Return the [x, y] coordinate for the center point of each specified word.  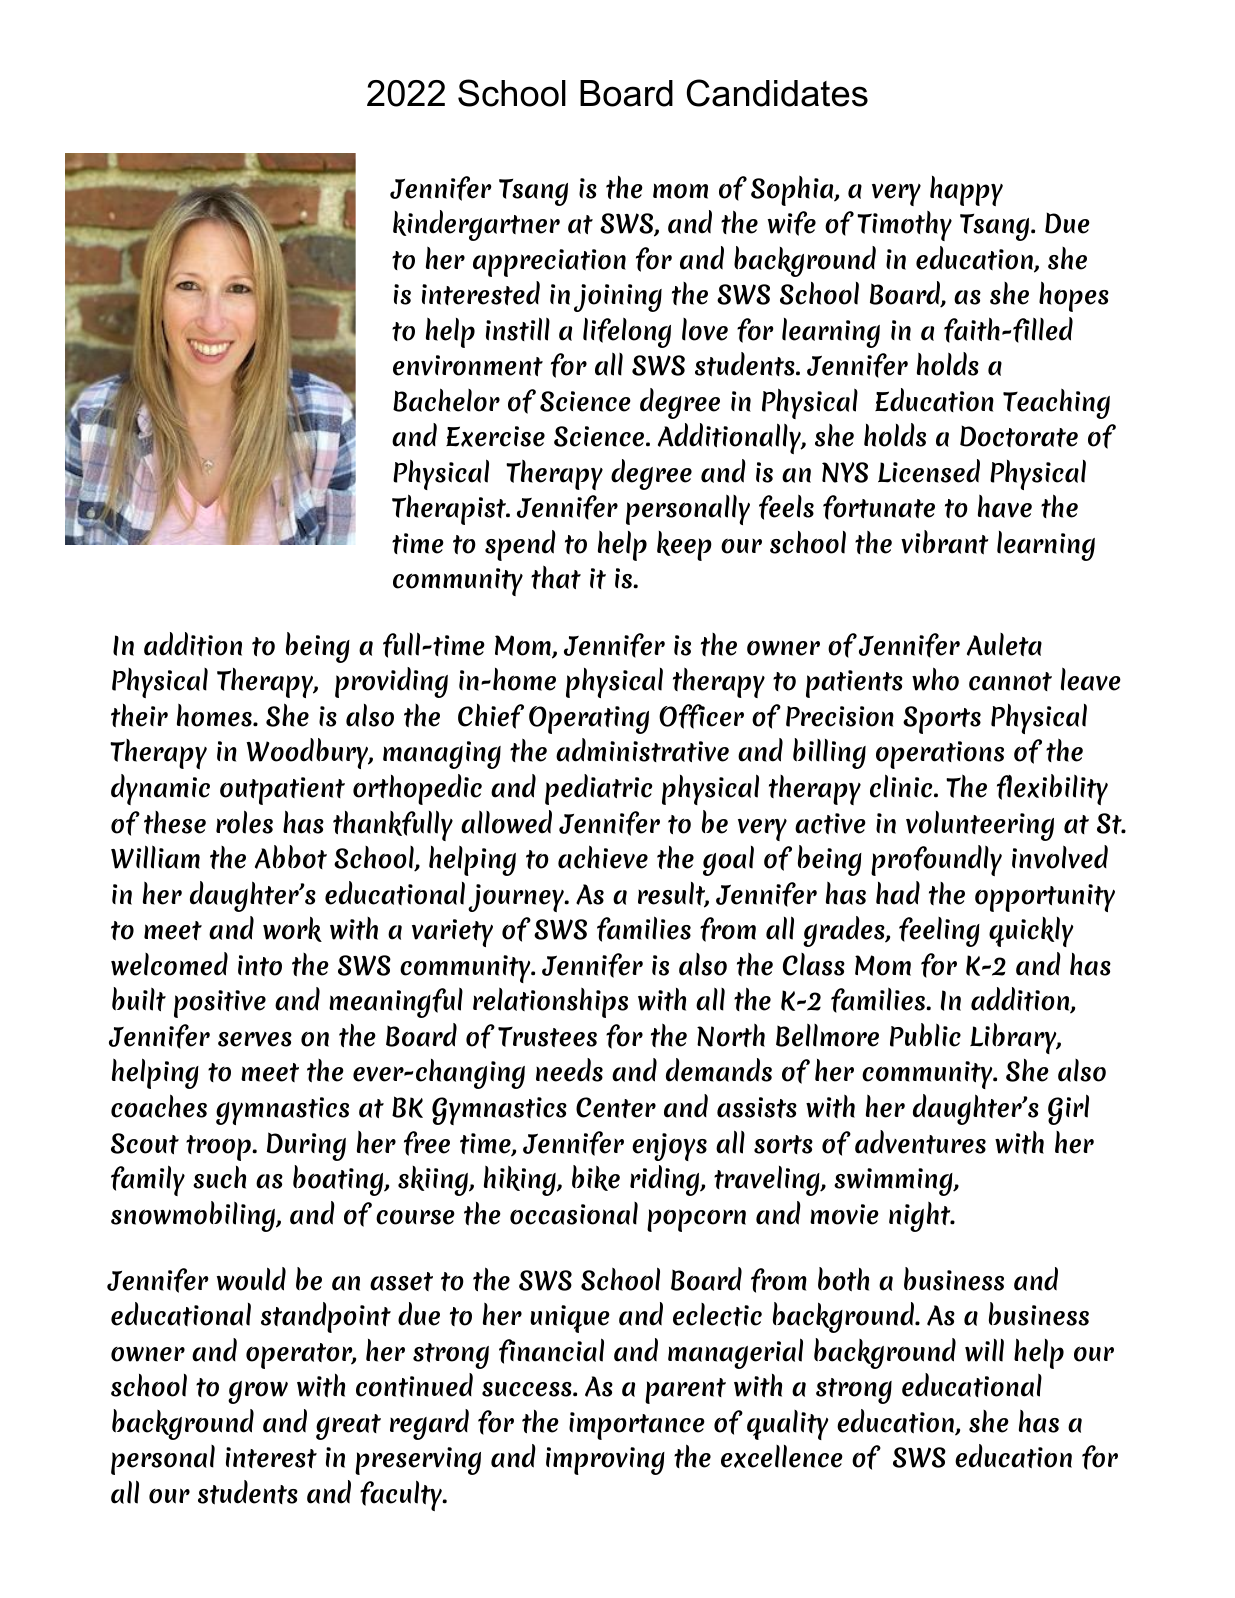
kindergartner [476, 225]
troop [219, 1148]
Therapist [450, 509]
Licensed [929, 471]
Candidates [777, 93]
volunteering [980, 826]
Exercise [495, 436]
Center [616, 1107]
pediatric [598, 789]
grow [258, 1392]
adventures [920, 1142]
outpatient [282, 791]
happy [966, 191]
